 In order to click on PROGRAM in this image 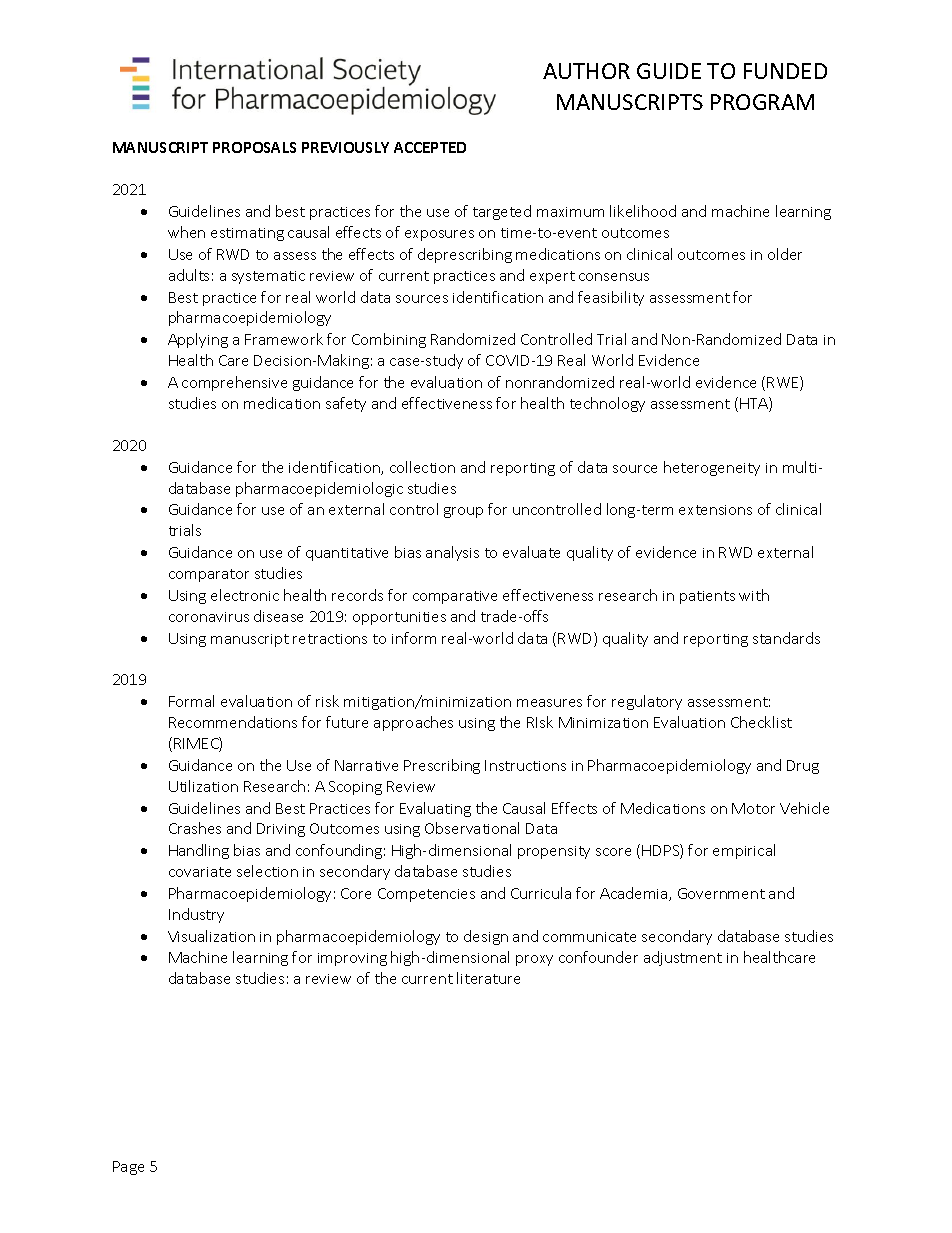, I will do `click(762, 102)`.
